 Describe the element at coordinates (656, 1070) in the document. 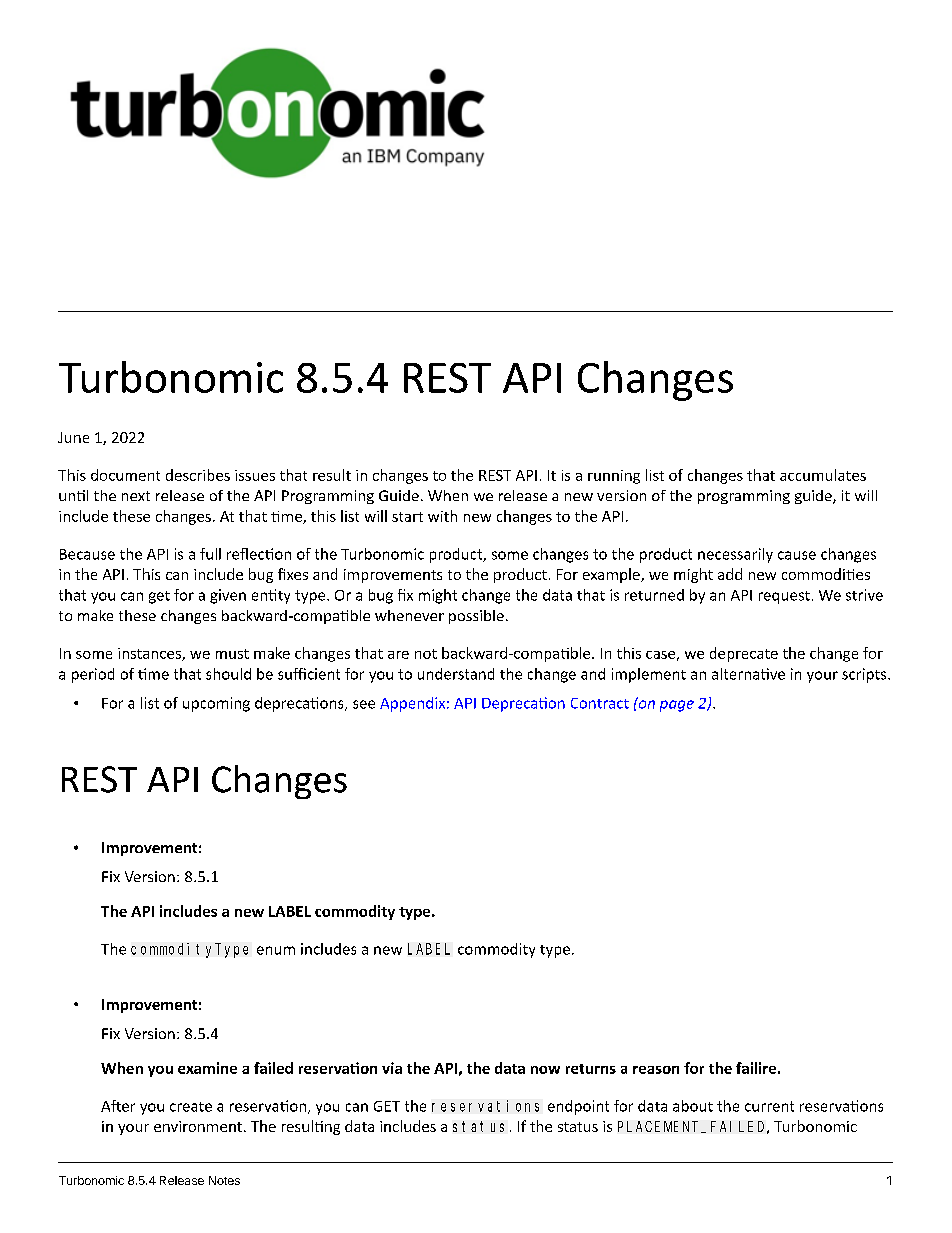

I see `reason` at that location.
